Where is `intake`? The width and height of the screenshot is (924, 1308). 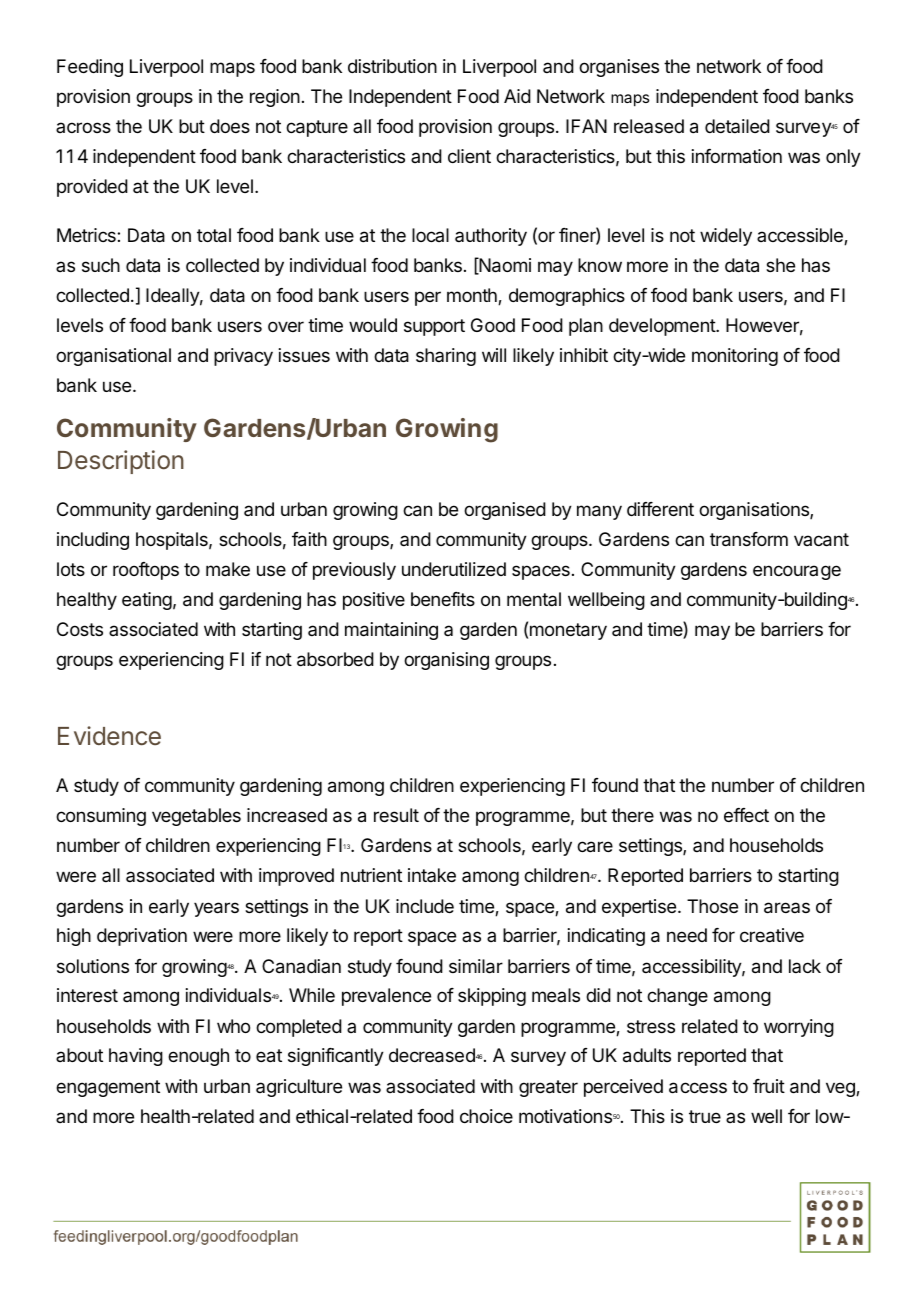 intake is located at coordinates (432, 875).
